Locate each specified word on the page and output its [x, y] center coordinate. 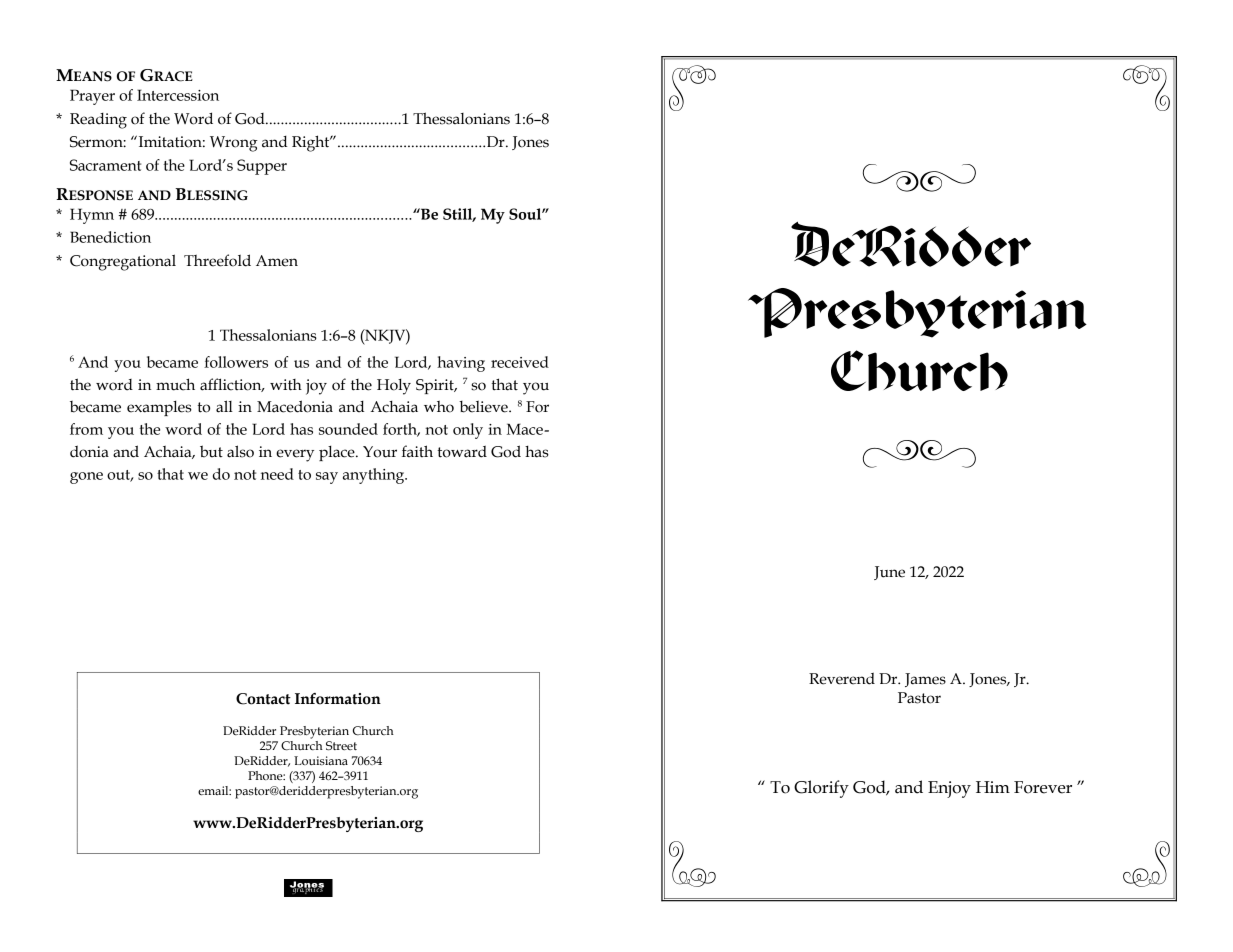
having [461, 364]
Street [341, 746]
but [211, 451]
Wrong [234, 144]
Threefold [217, 260]
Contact [263, 699]
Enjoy [949, 789]
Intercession [178, 95]
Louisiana [321, 761]
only [468, 431]
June [889, 573]
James [925, 680]
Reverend [842, 678]
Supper [262, 167]
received [520, 362]
